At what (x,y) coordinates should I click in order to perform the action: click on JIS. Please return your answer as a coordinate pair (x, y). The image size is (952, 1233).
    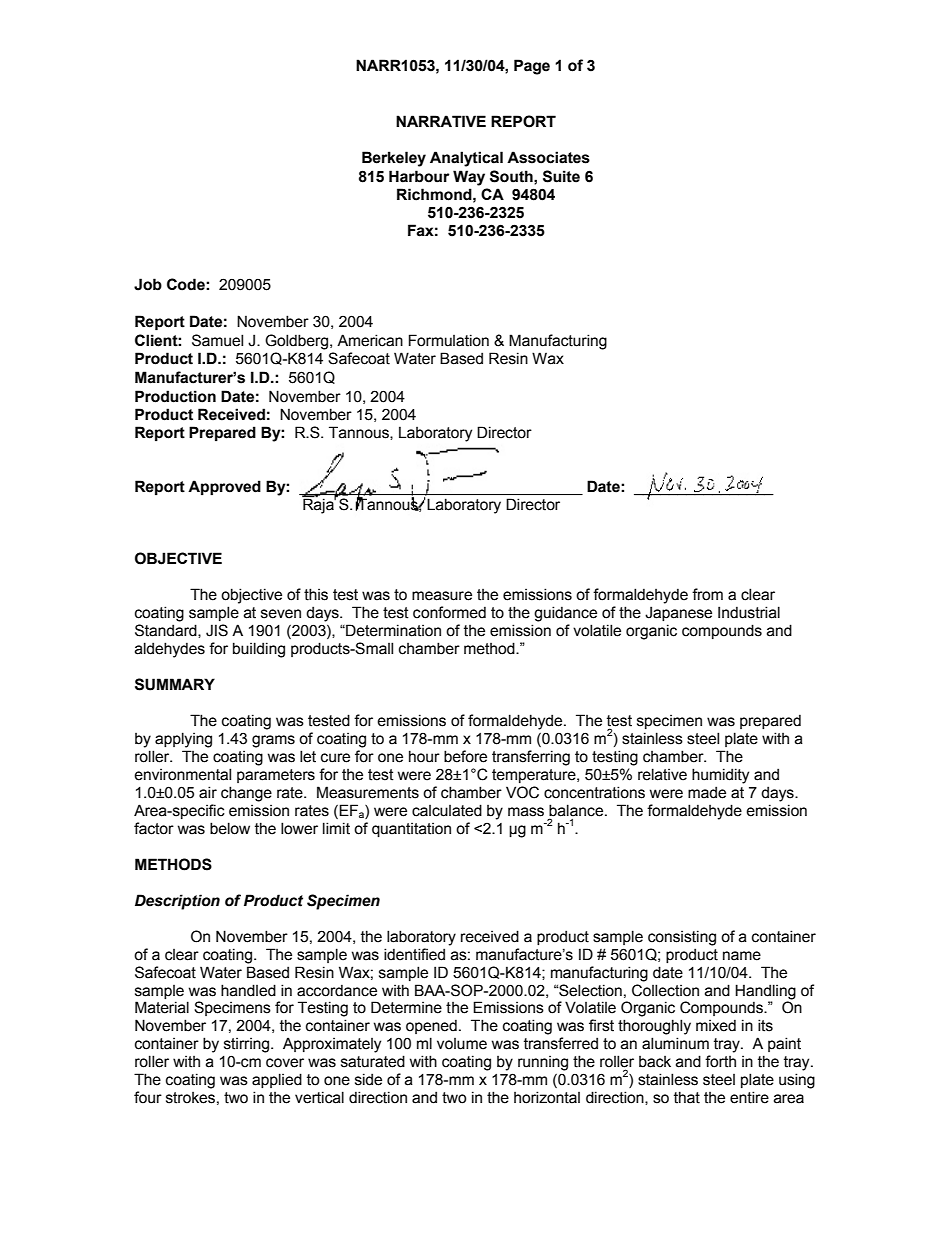
    Looking at the image, I should click on (217, 630).
